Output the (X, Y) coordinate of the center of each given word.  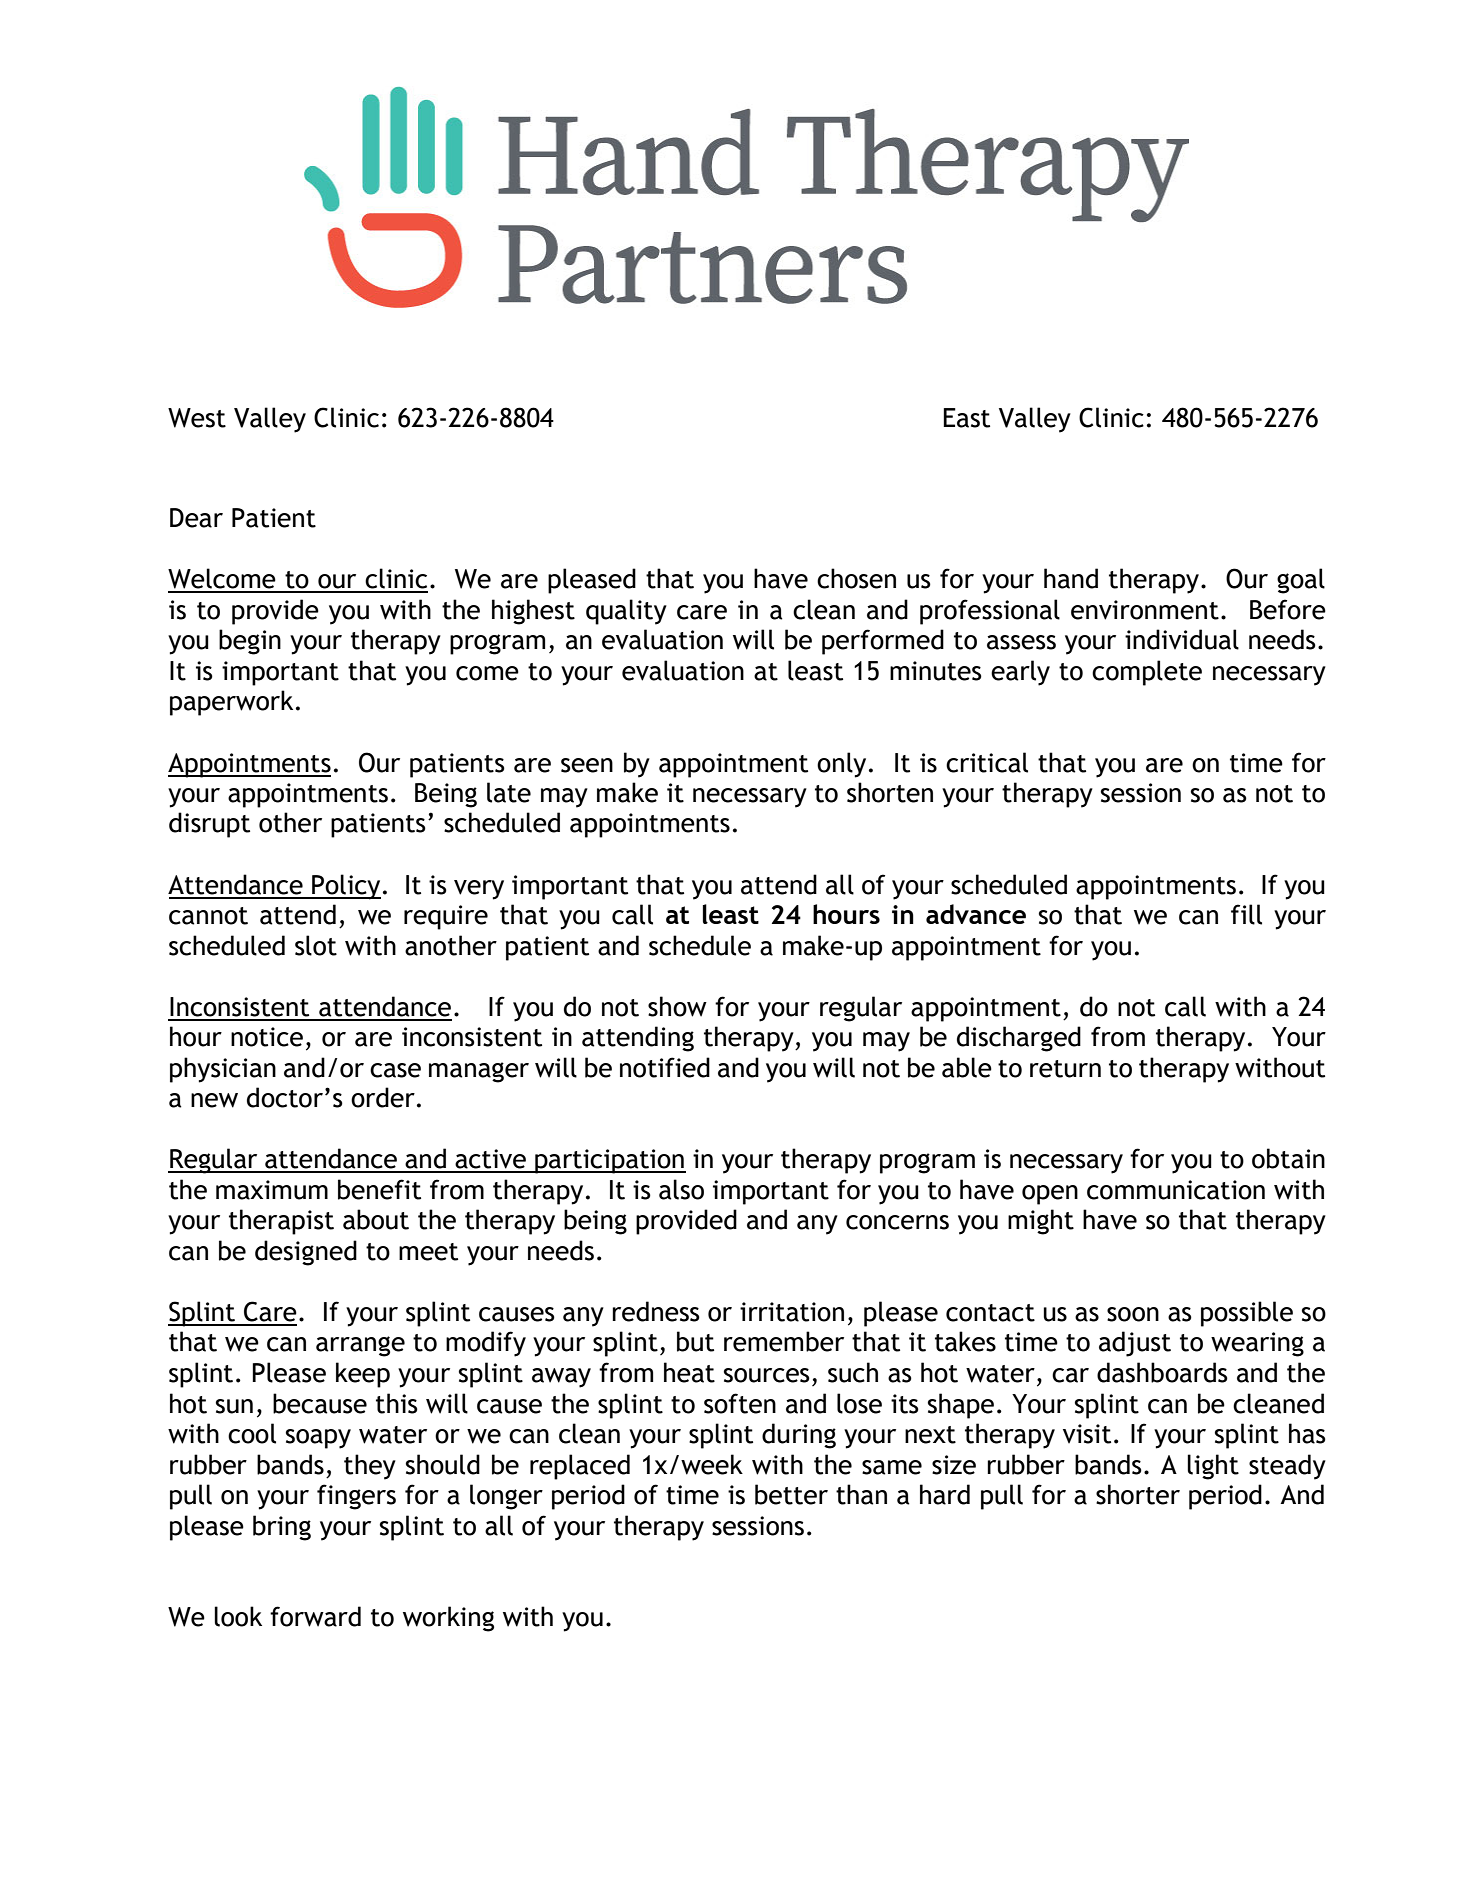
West (197, 418)
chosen (856, 578)
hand (1071, 578)
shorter (1138, 1494)
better (791, 1494)
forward (315, 1616)
